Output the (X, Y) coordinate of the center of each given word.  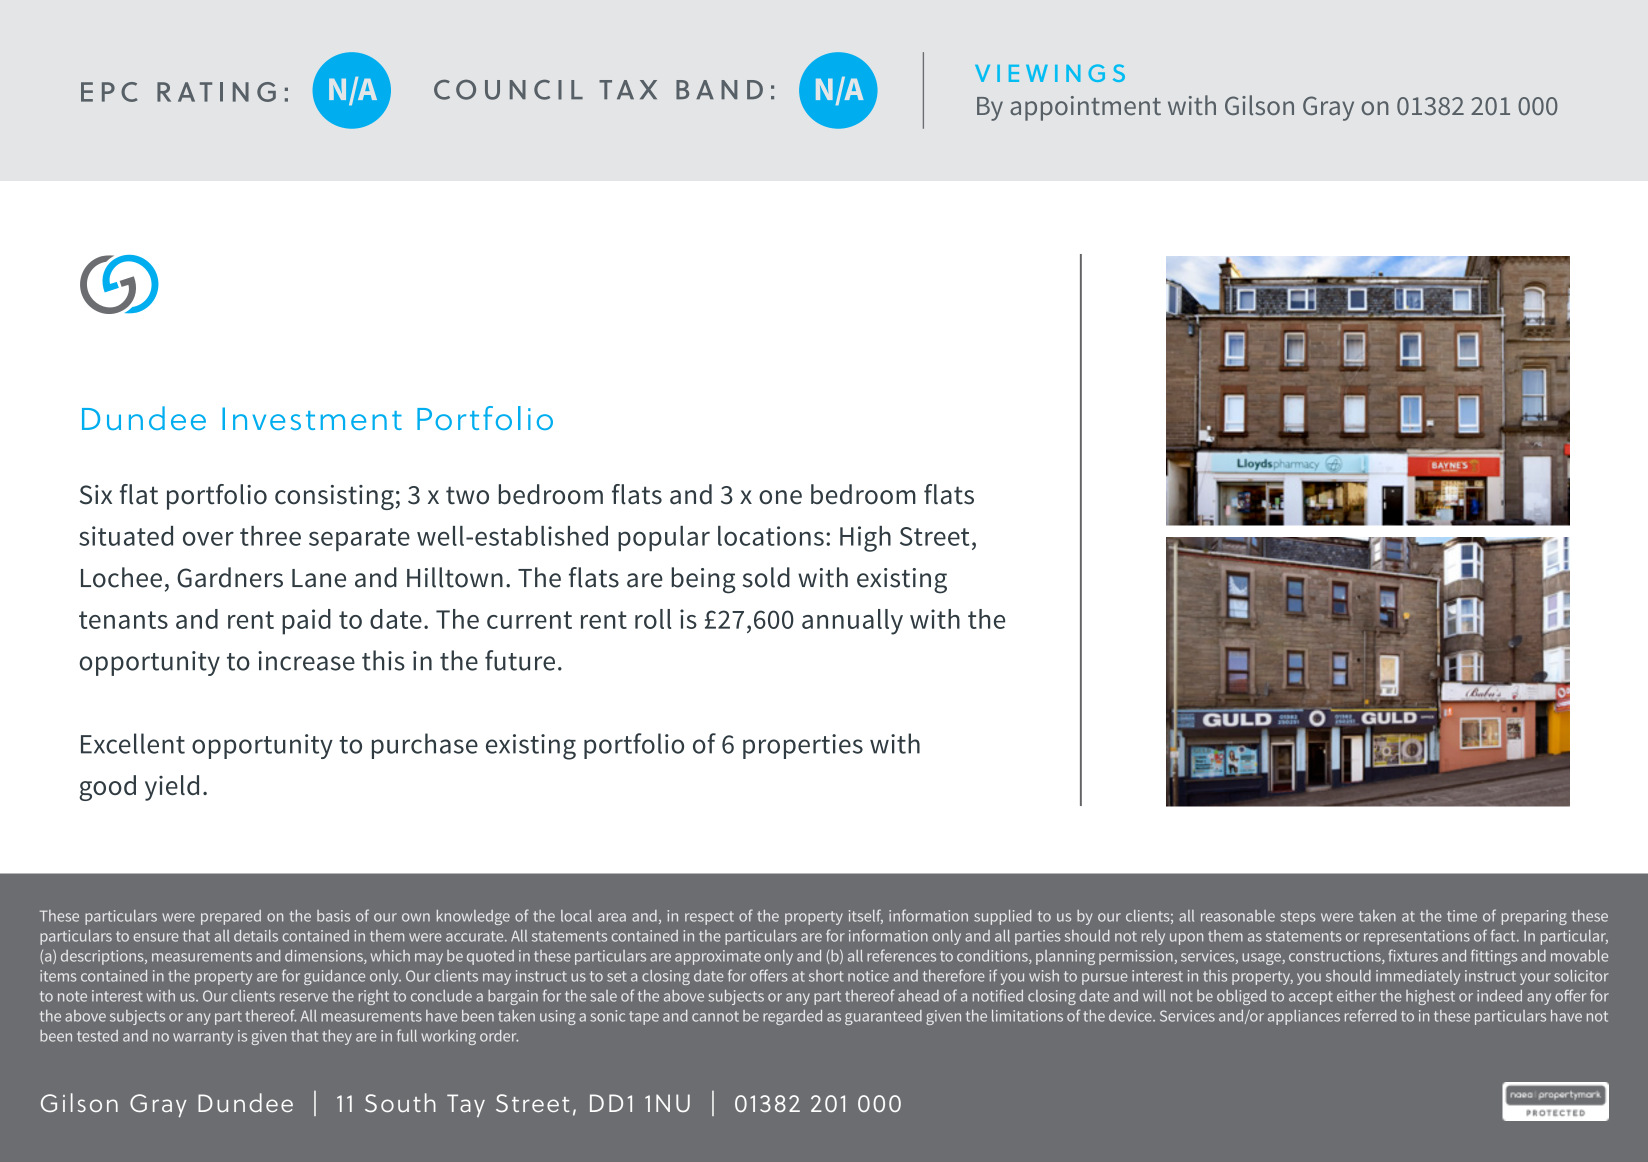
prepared (231, 917)
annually (852, 622)
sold (766, 577)
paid (306, 622)
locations (771, 536)
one (780, 497)
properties (803, 746)
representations (1417, 937)
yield (172, 788)
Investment (312, 418)
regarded (792, 1017)
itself (866, 916)
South (400, 1102)
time (1462, 916)
